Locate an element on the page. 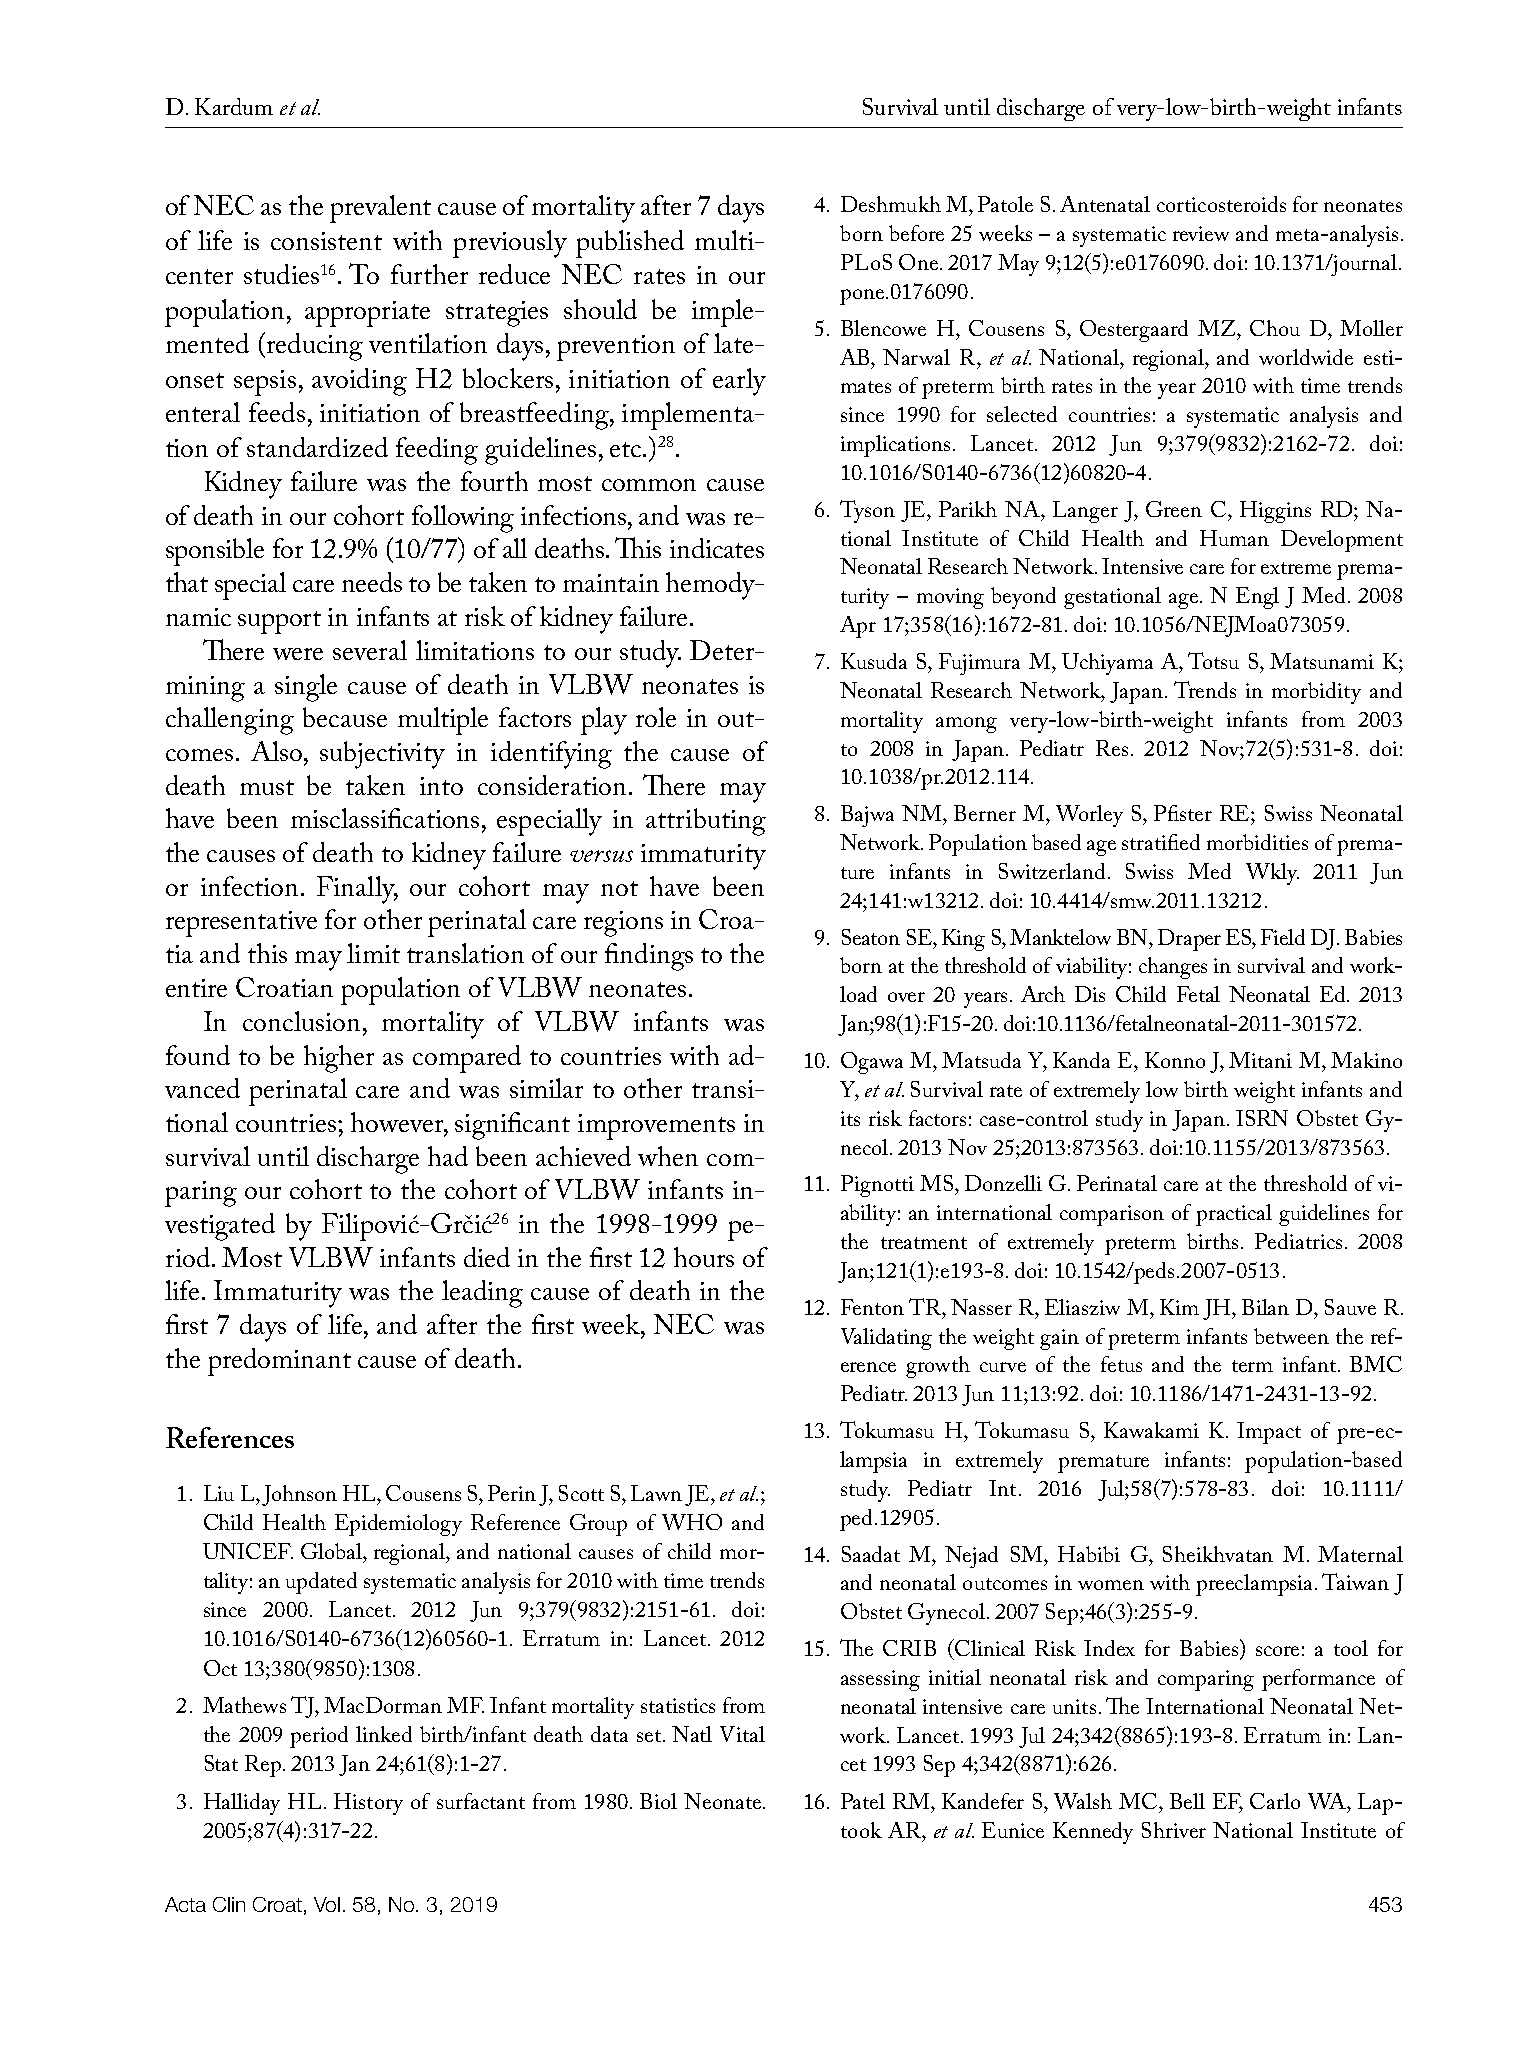 The width and height of the document is (1538, 2063). review is located at coordinates (1201, 233).
